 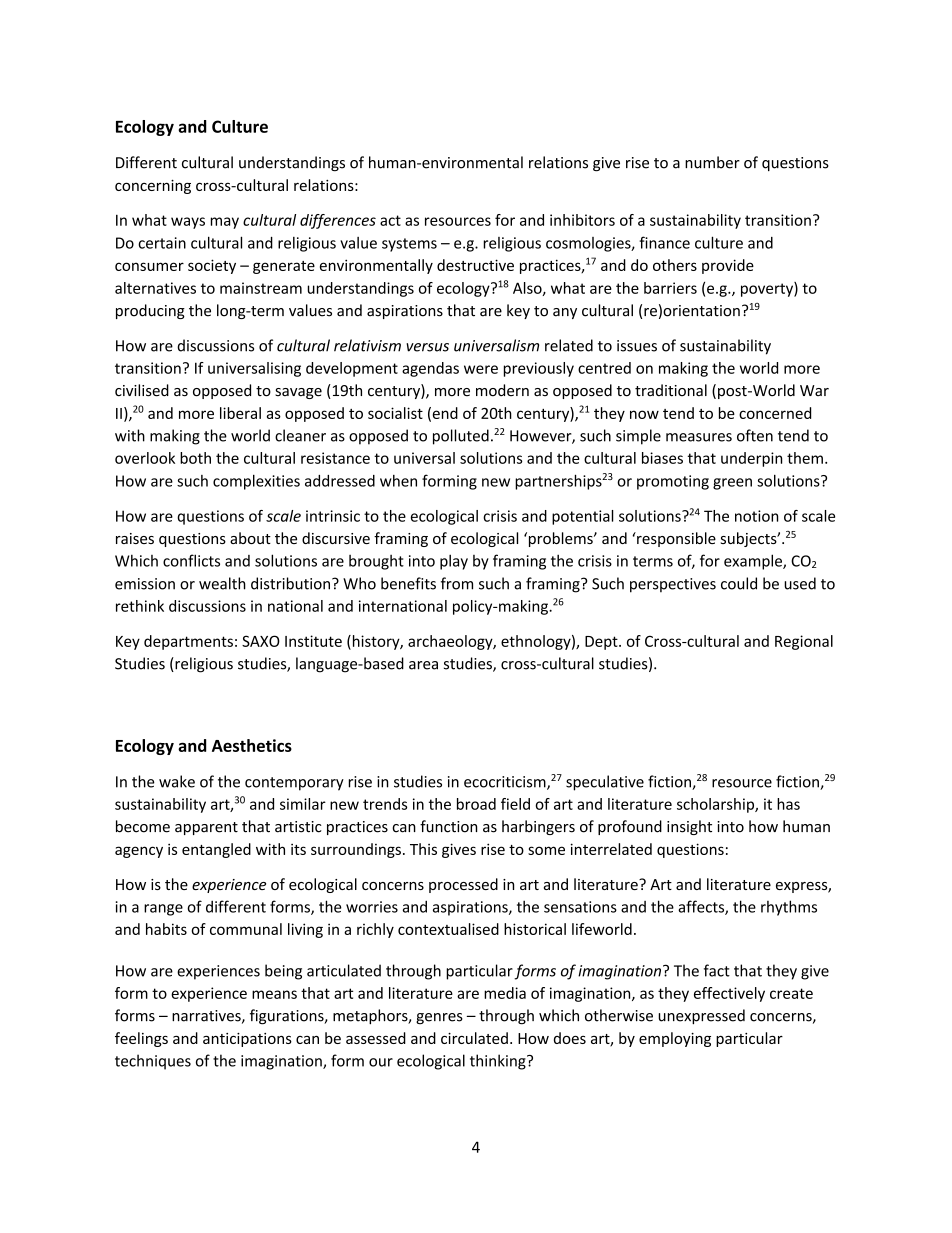 I want to click on wealth, so click(x=222, y=583).
